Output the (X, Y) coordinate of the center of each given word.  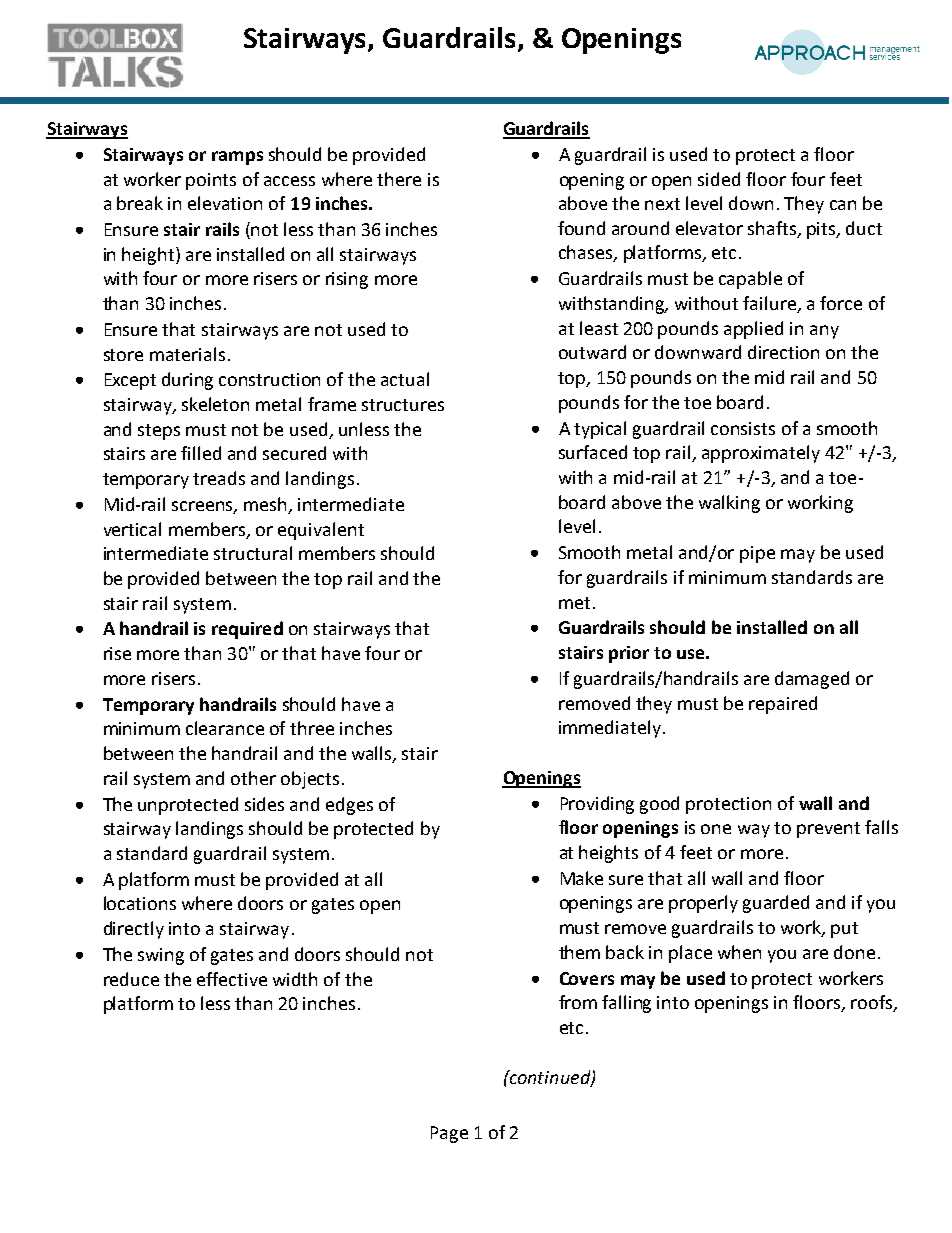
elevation (225, 203)
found (581, 228)
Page (449, 1134)
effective (232, 979)
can (843, 205)
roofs (872, 1003)
